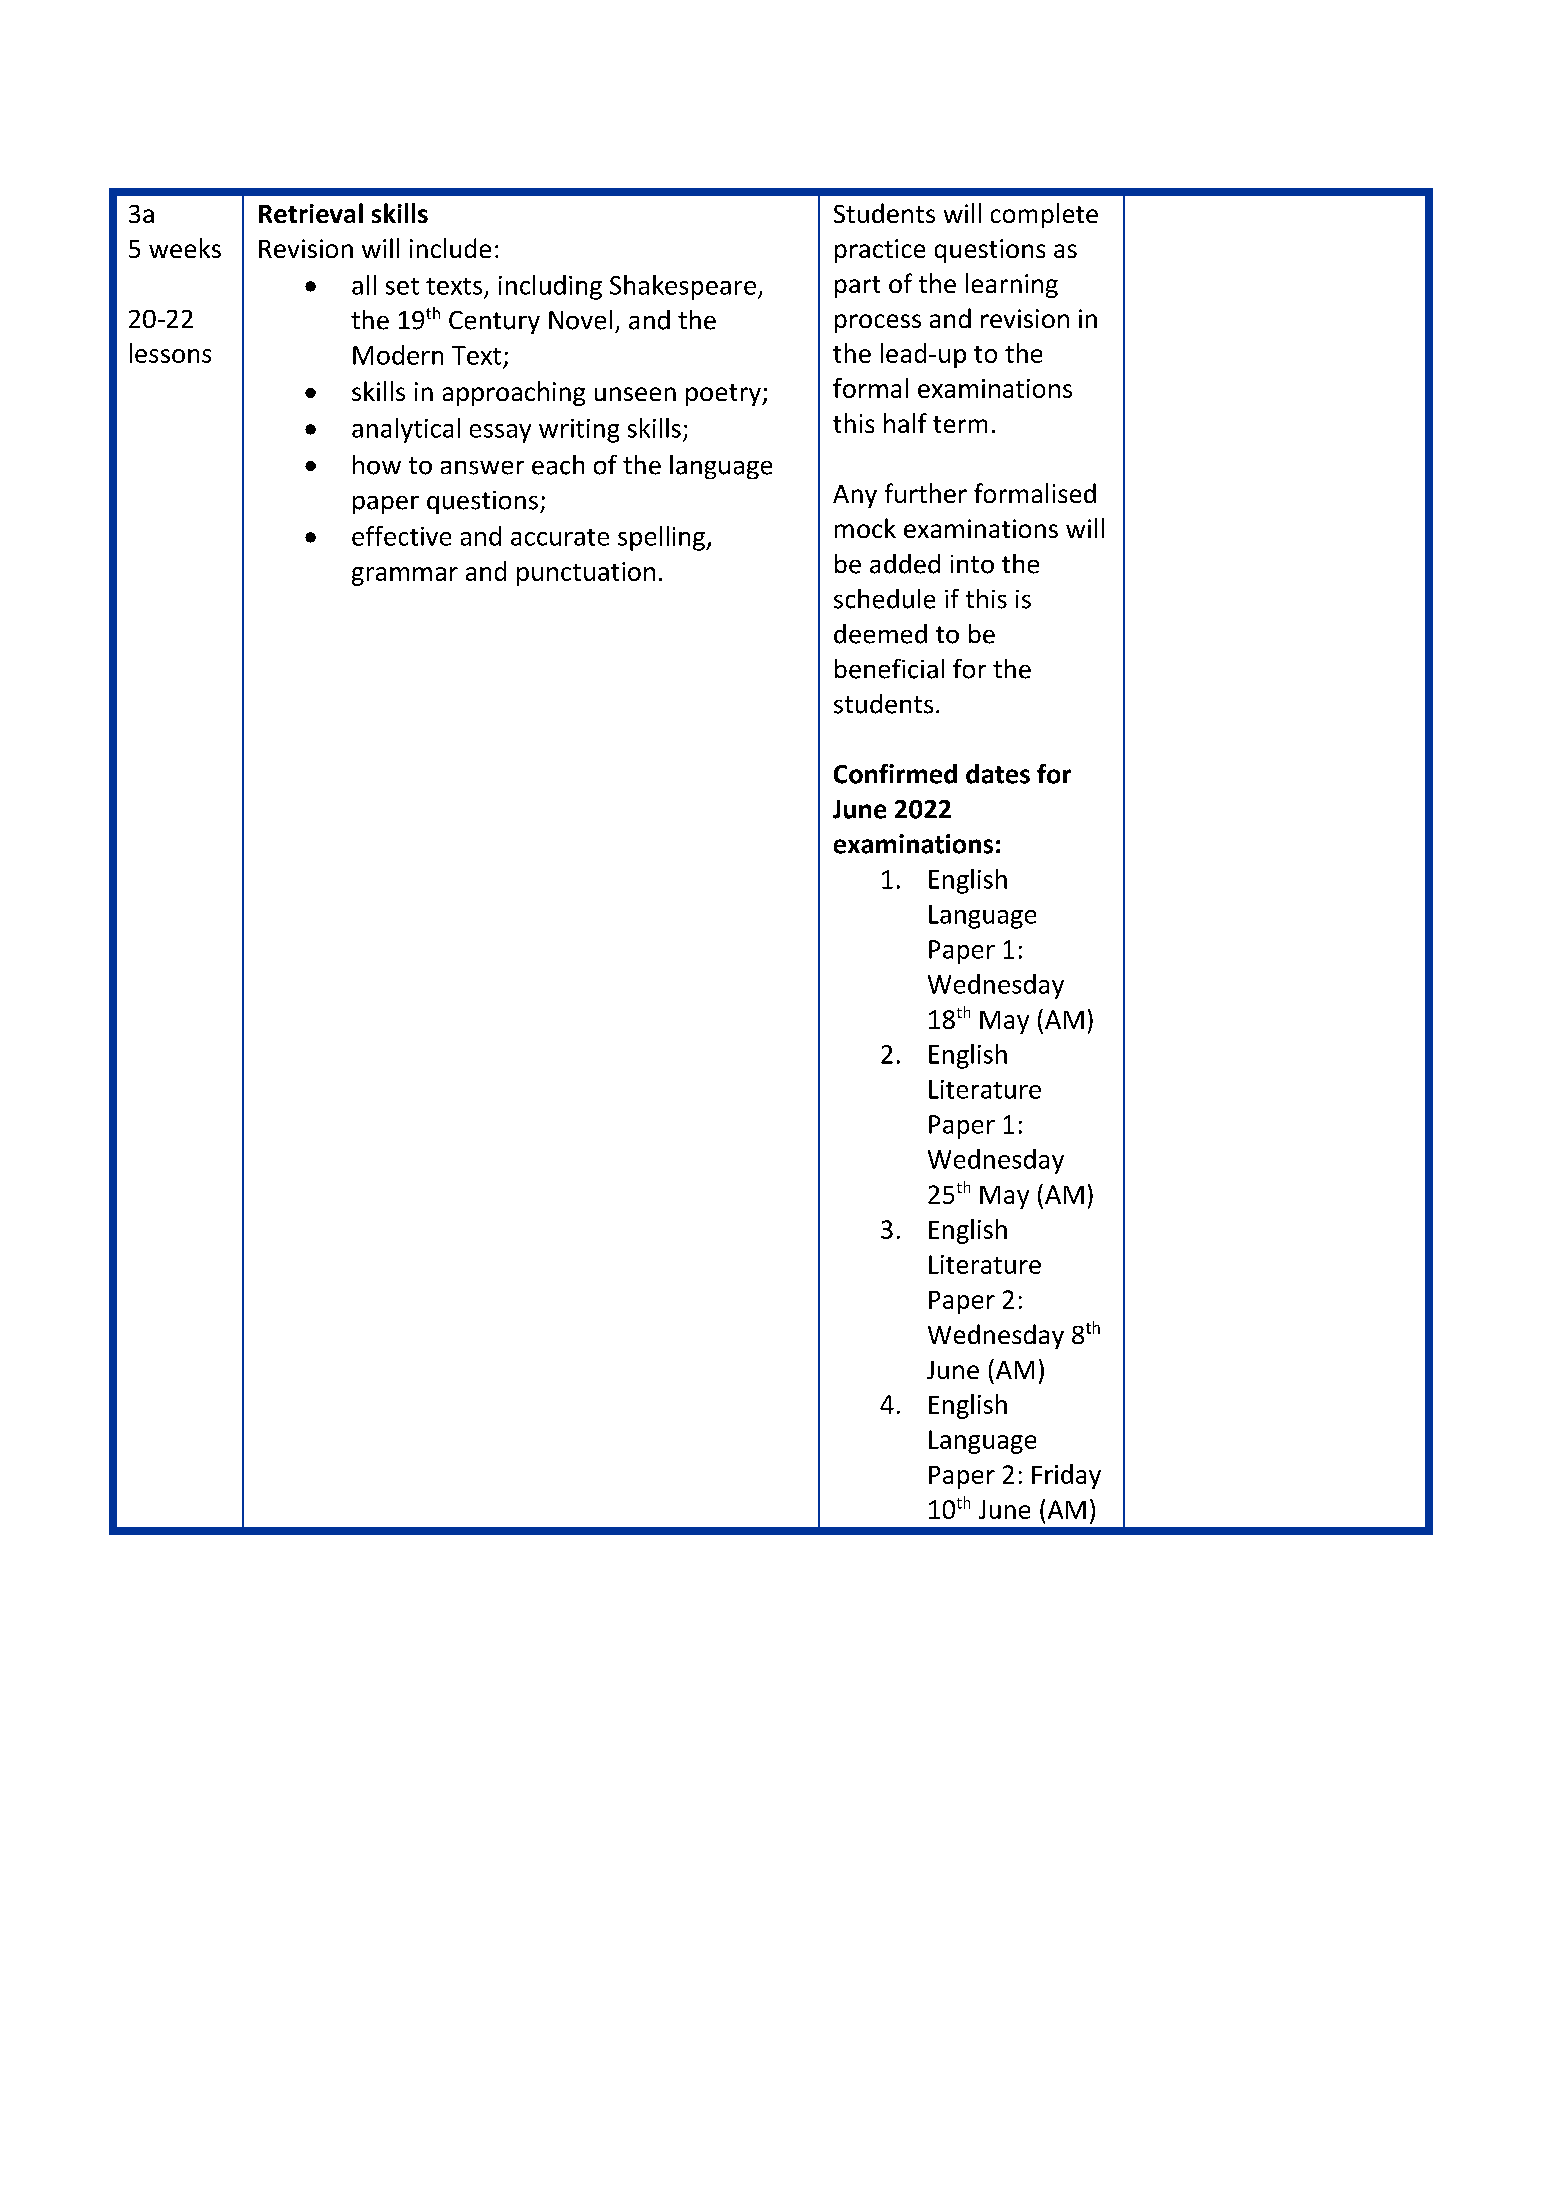 This image has width=1553, height=2196. What do you see at coordinates (1066, 1476) in the image?
I see `Friday` at bounding box center [1066, 1476].
